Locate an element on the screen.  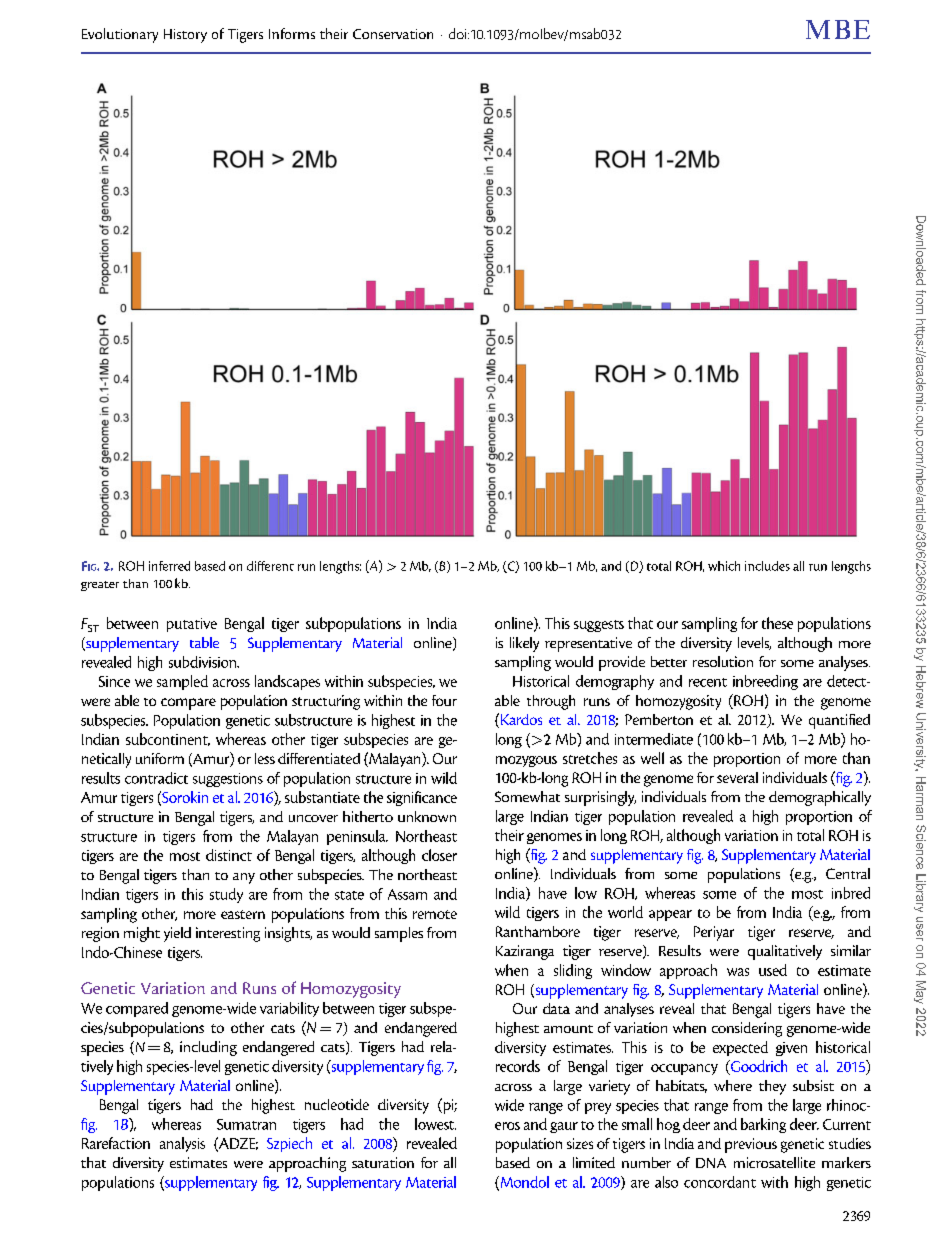
suggests is located at coordinates (599, 626).
